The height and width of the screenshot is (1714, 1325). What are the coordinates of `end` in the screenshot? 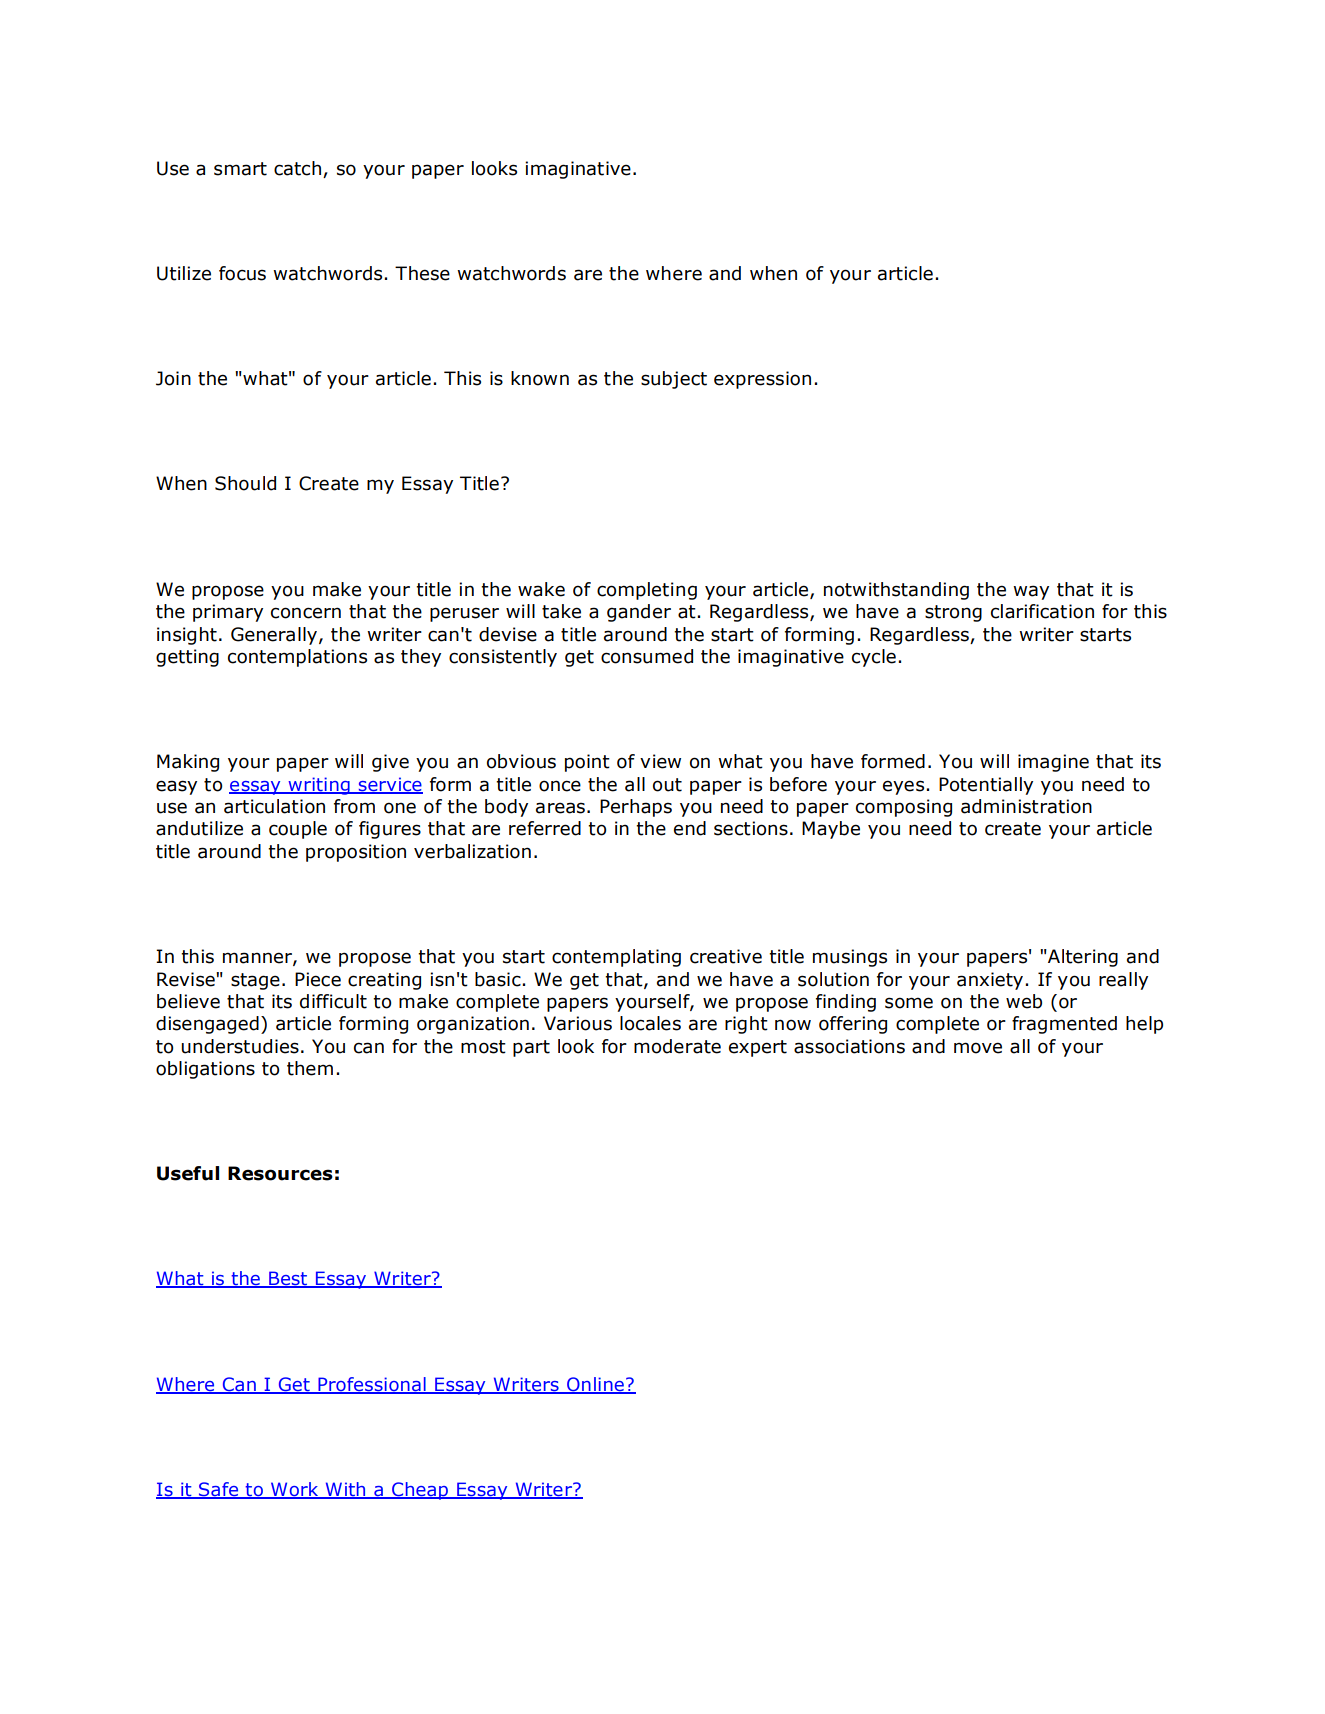 It's located at (690, 828).
